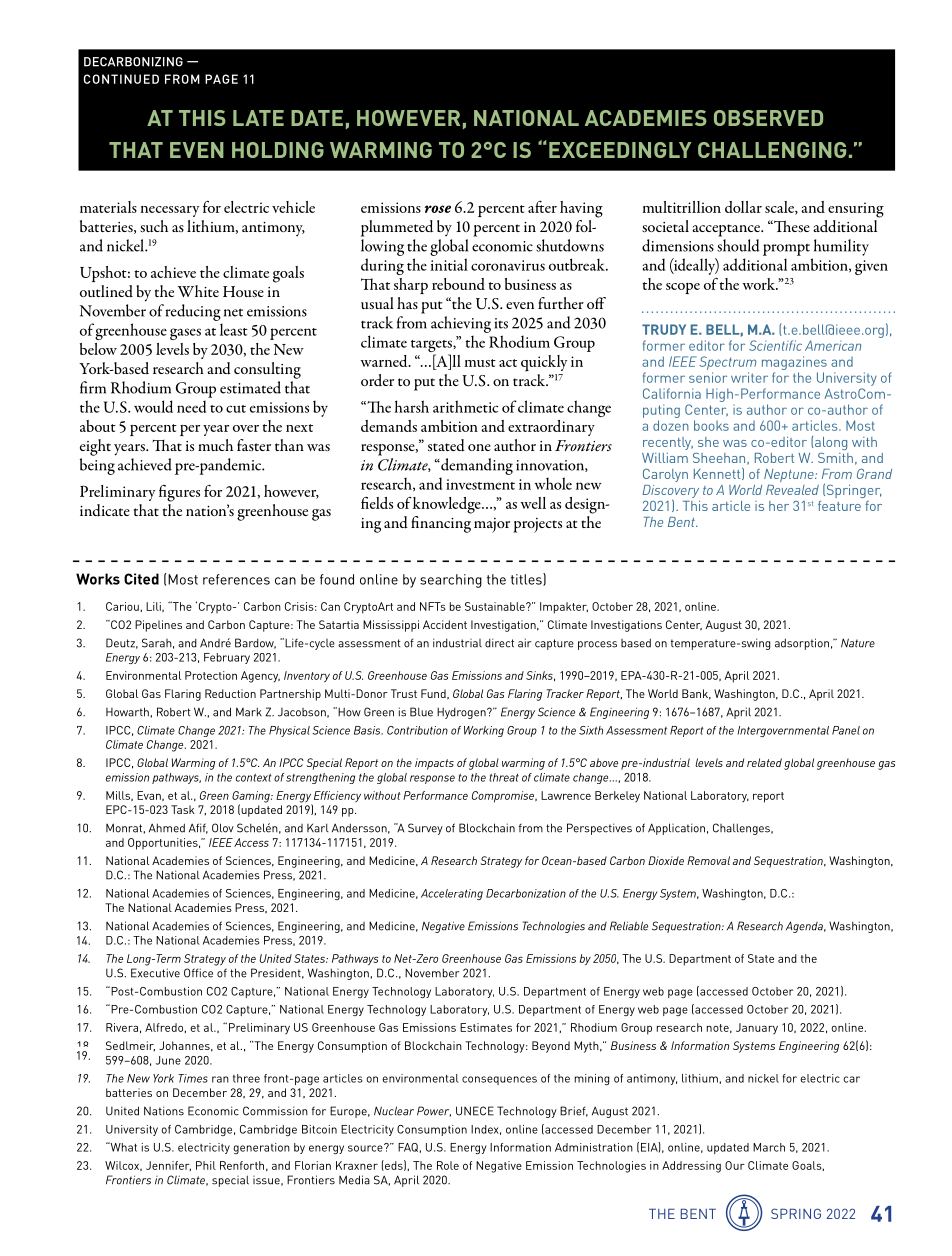 The image size is (952, 1256). I want to click on must, so click(480, 363).
